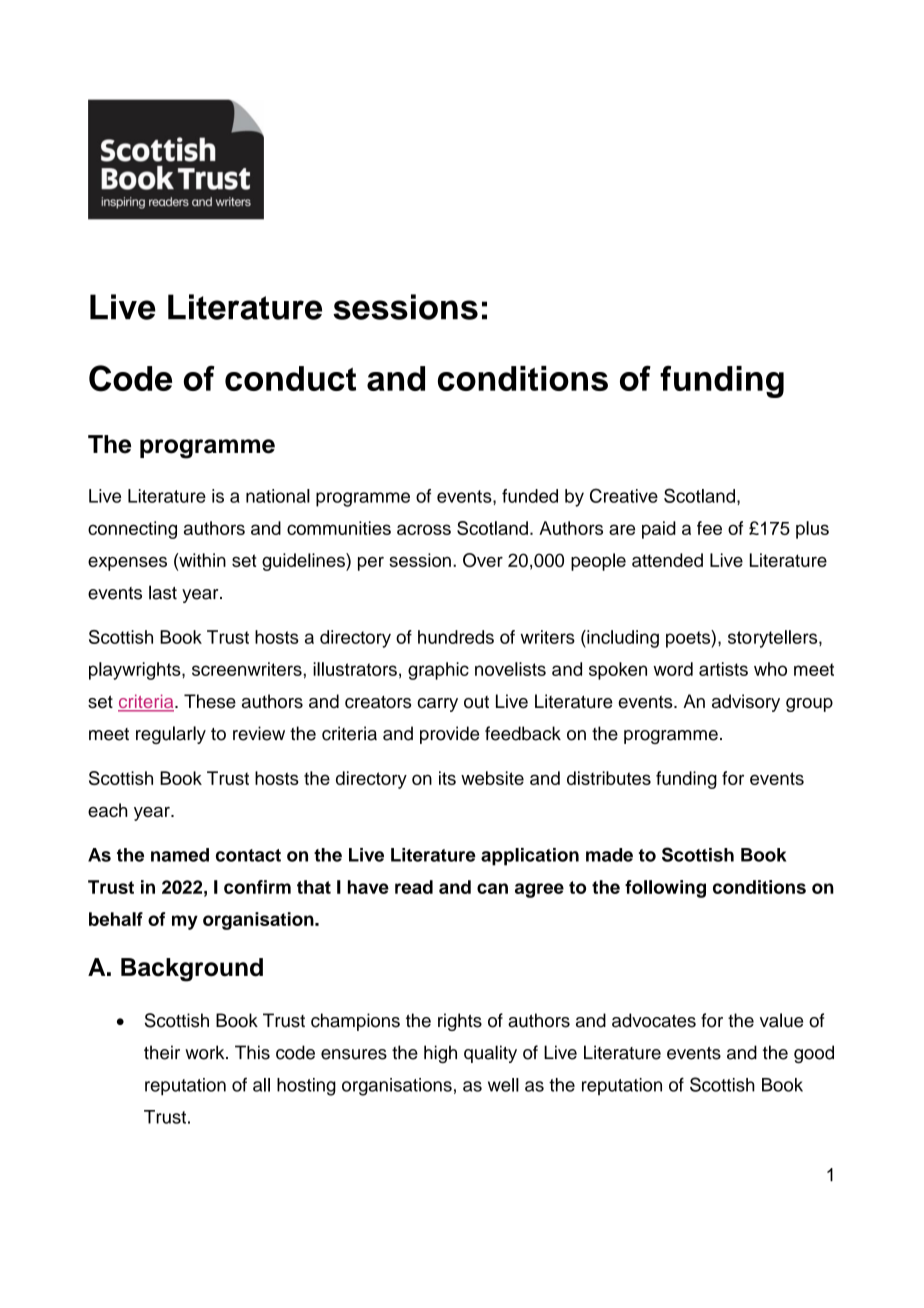 Image resolution: width=924 pixels, height=1308 pixels. What do you see at coordinates (530, 496) in the document?
I see `funded` at bounding box center [530, 496].
